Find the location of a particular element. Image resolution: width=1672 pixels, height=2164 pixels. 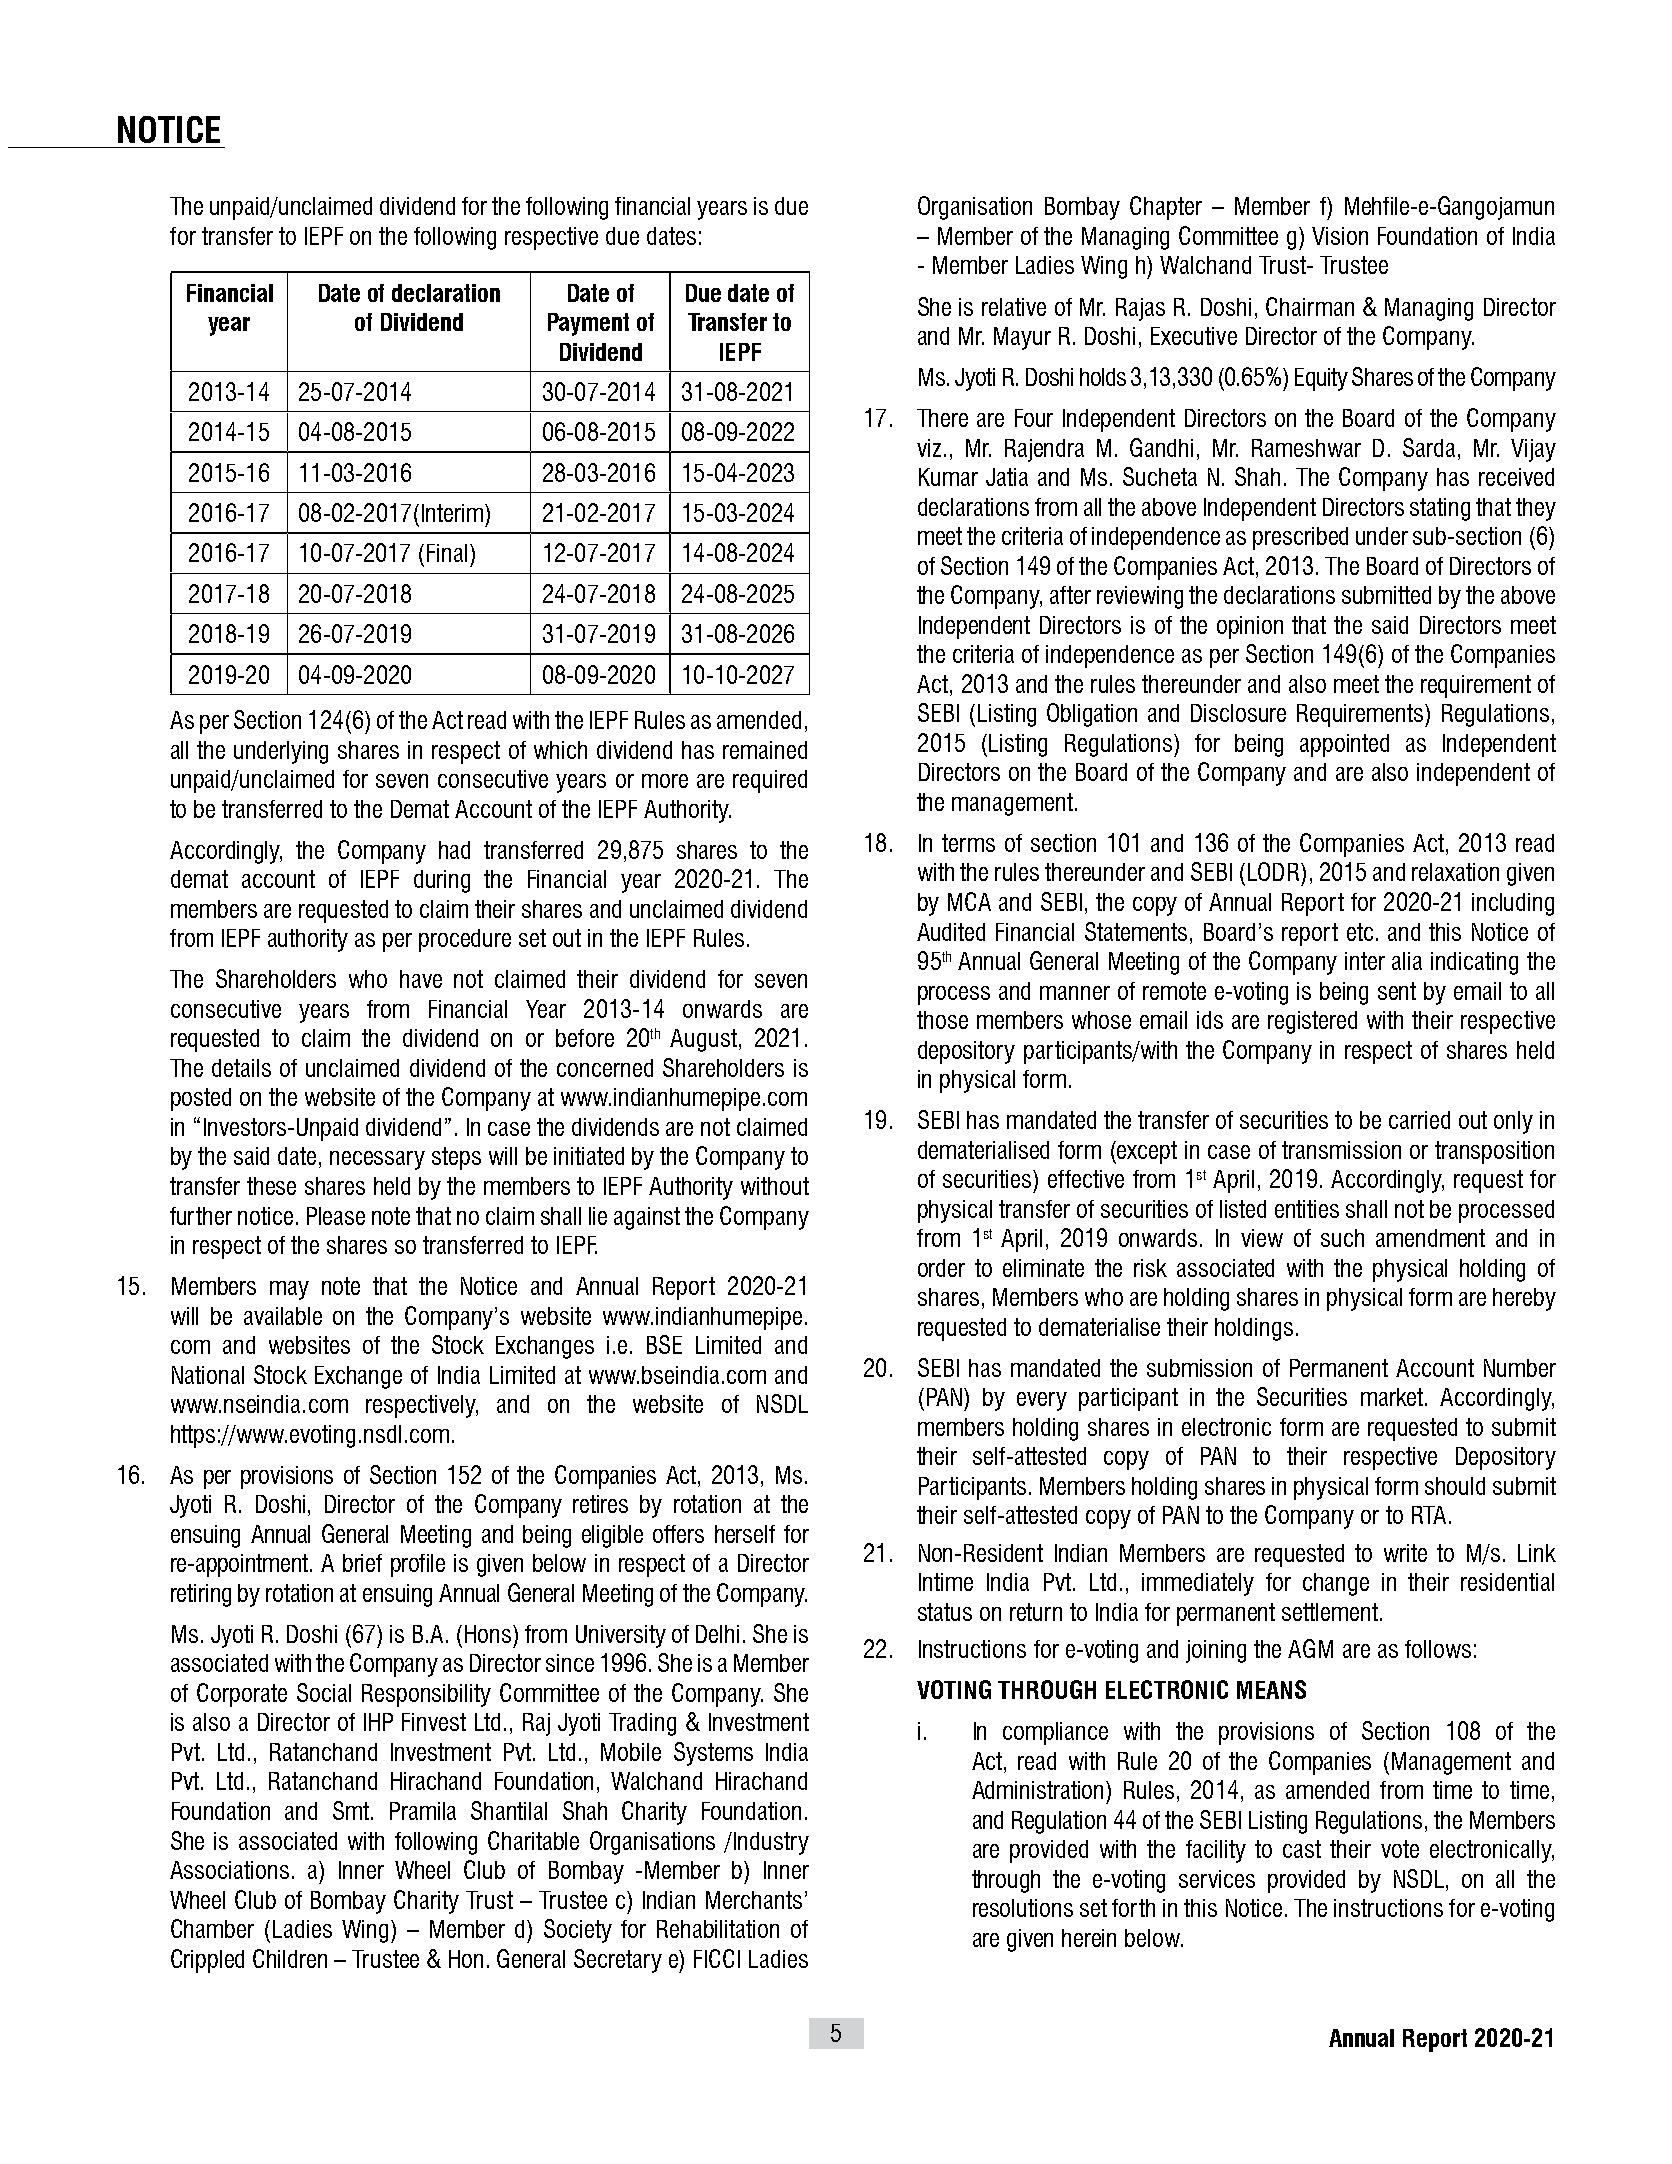

market is located at coordinates (1393, 1397).
